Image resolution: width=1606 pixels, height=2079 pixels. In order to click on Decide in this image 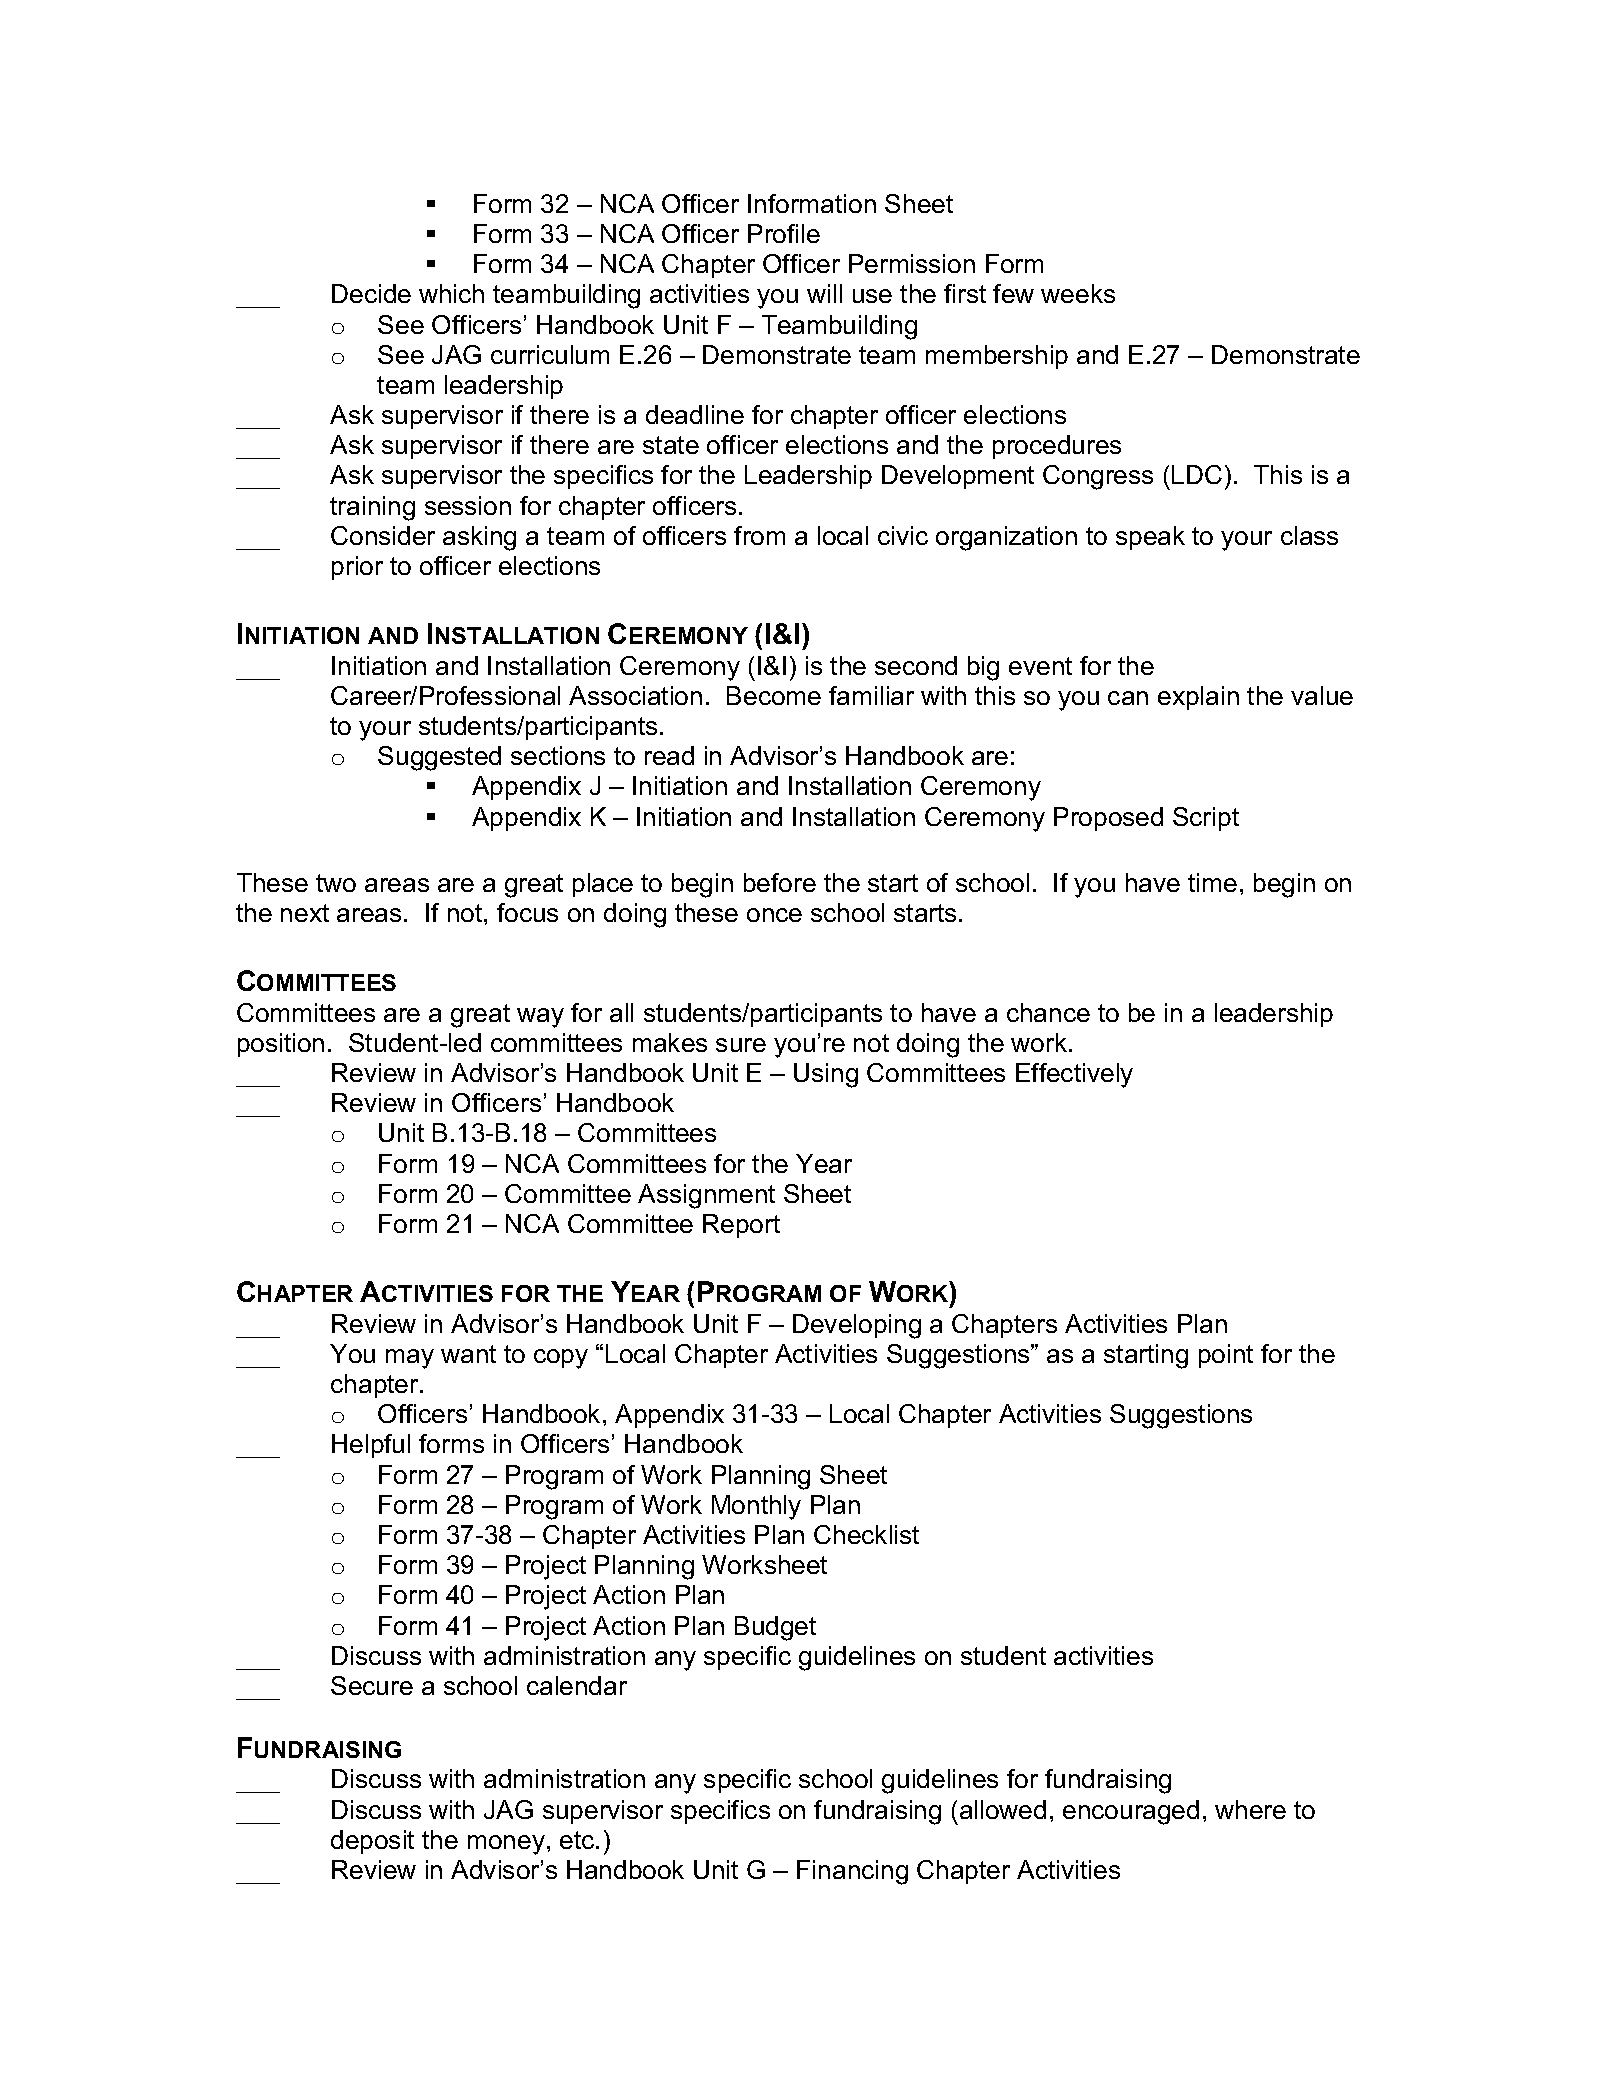, I will do `click(371, 293)`.
